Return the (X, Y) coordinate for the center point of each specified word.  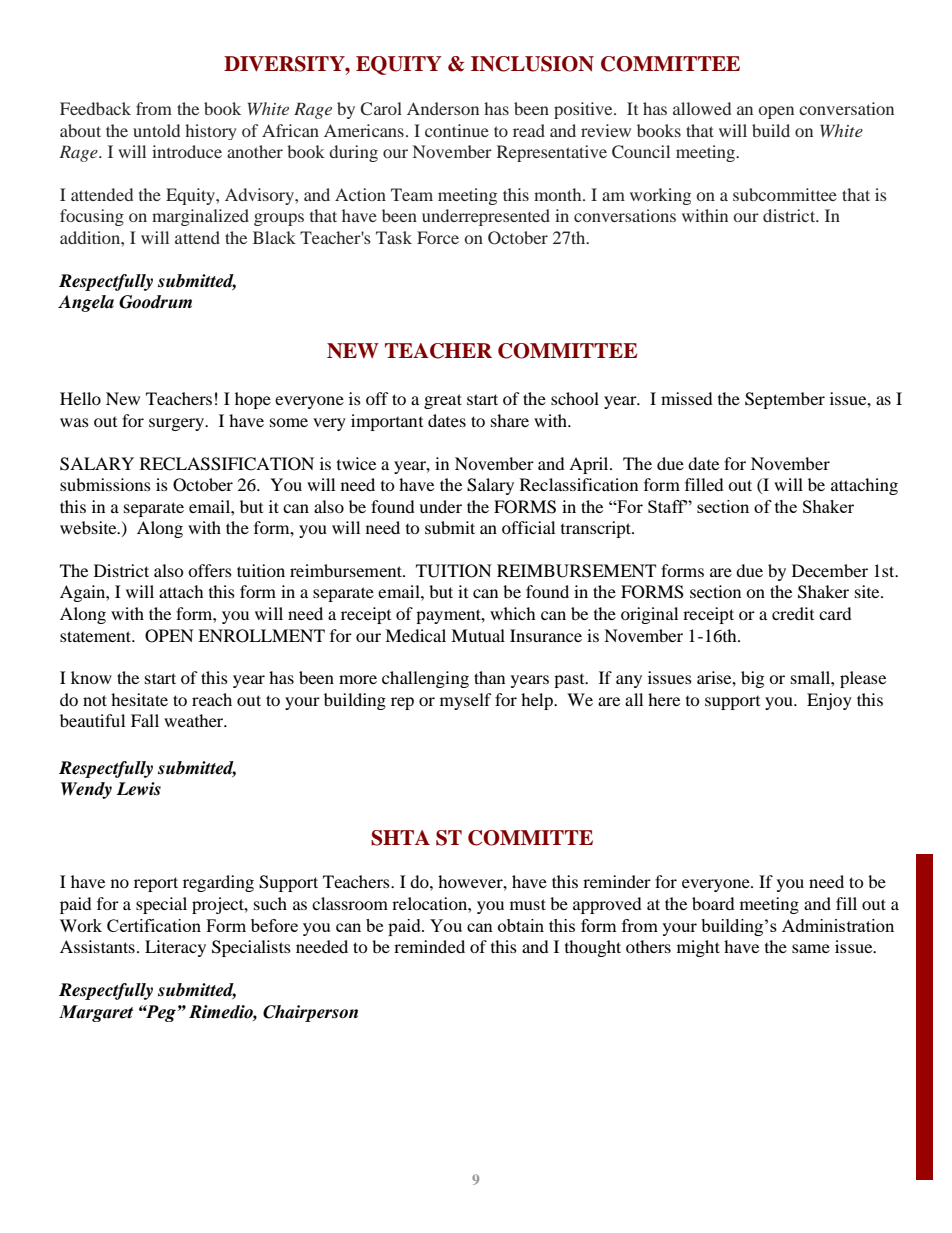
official (528, 527)
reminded (429, 946)
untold (156, 130)
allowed (702, 108)
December (830, 570)
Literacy (175, 948)
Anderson (443, 108)
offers (210, 570)
